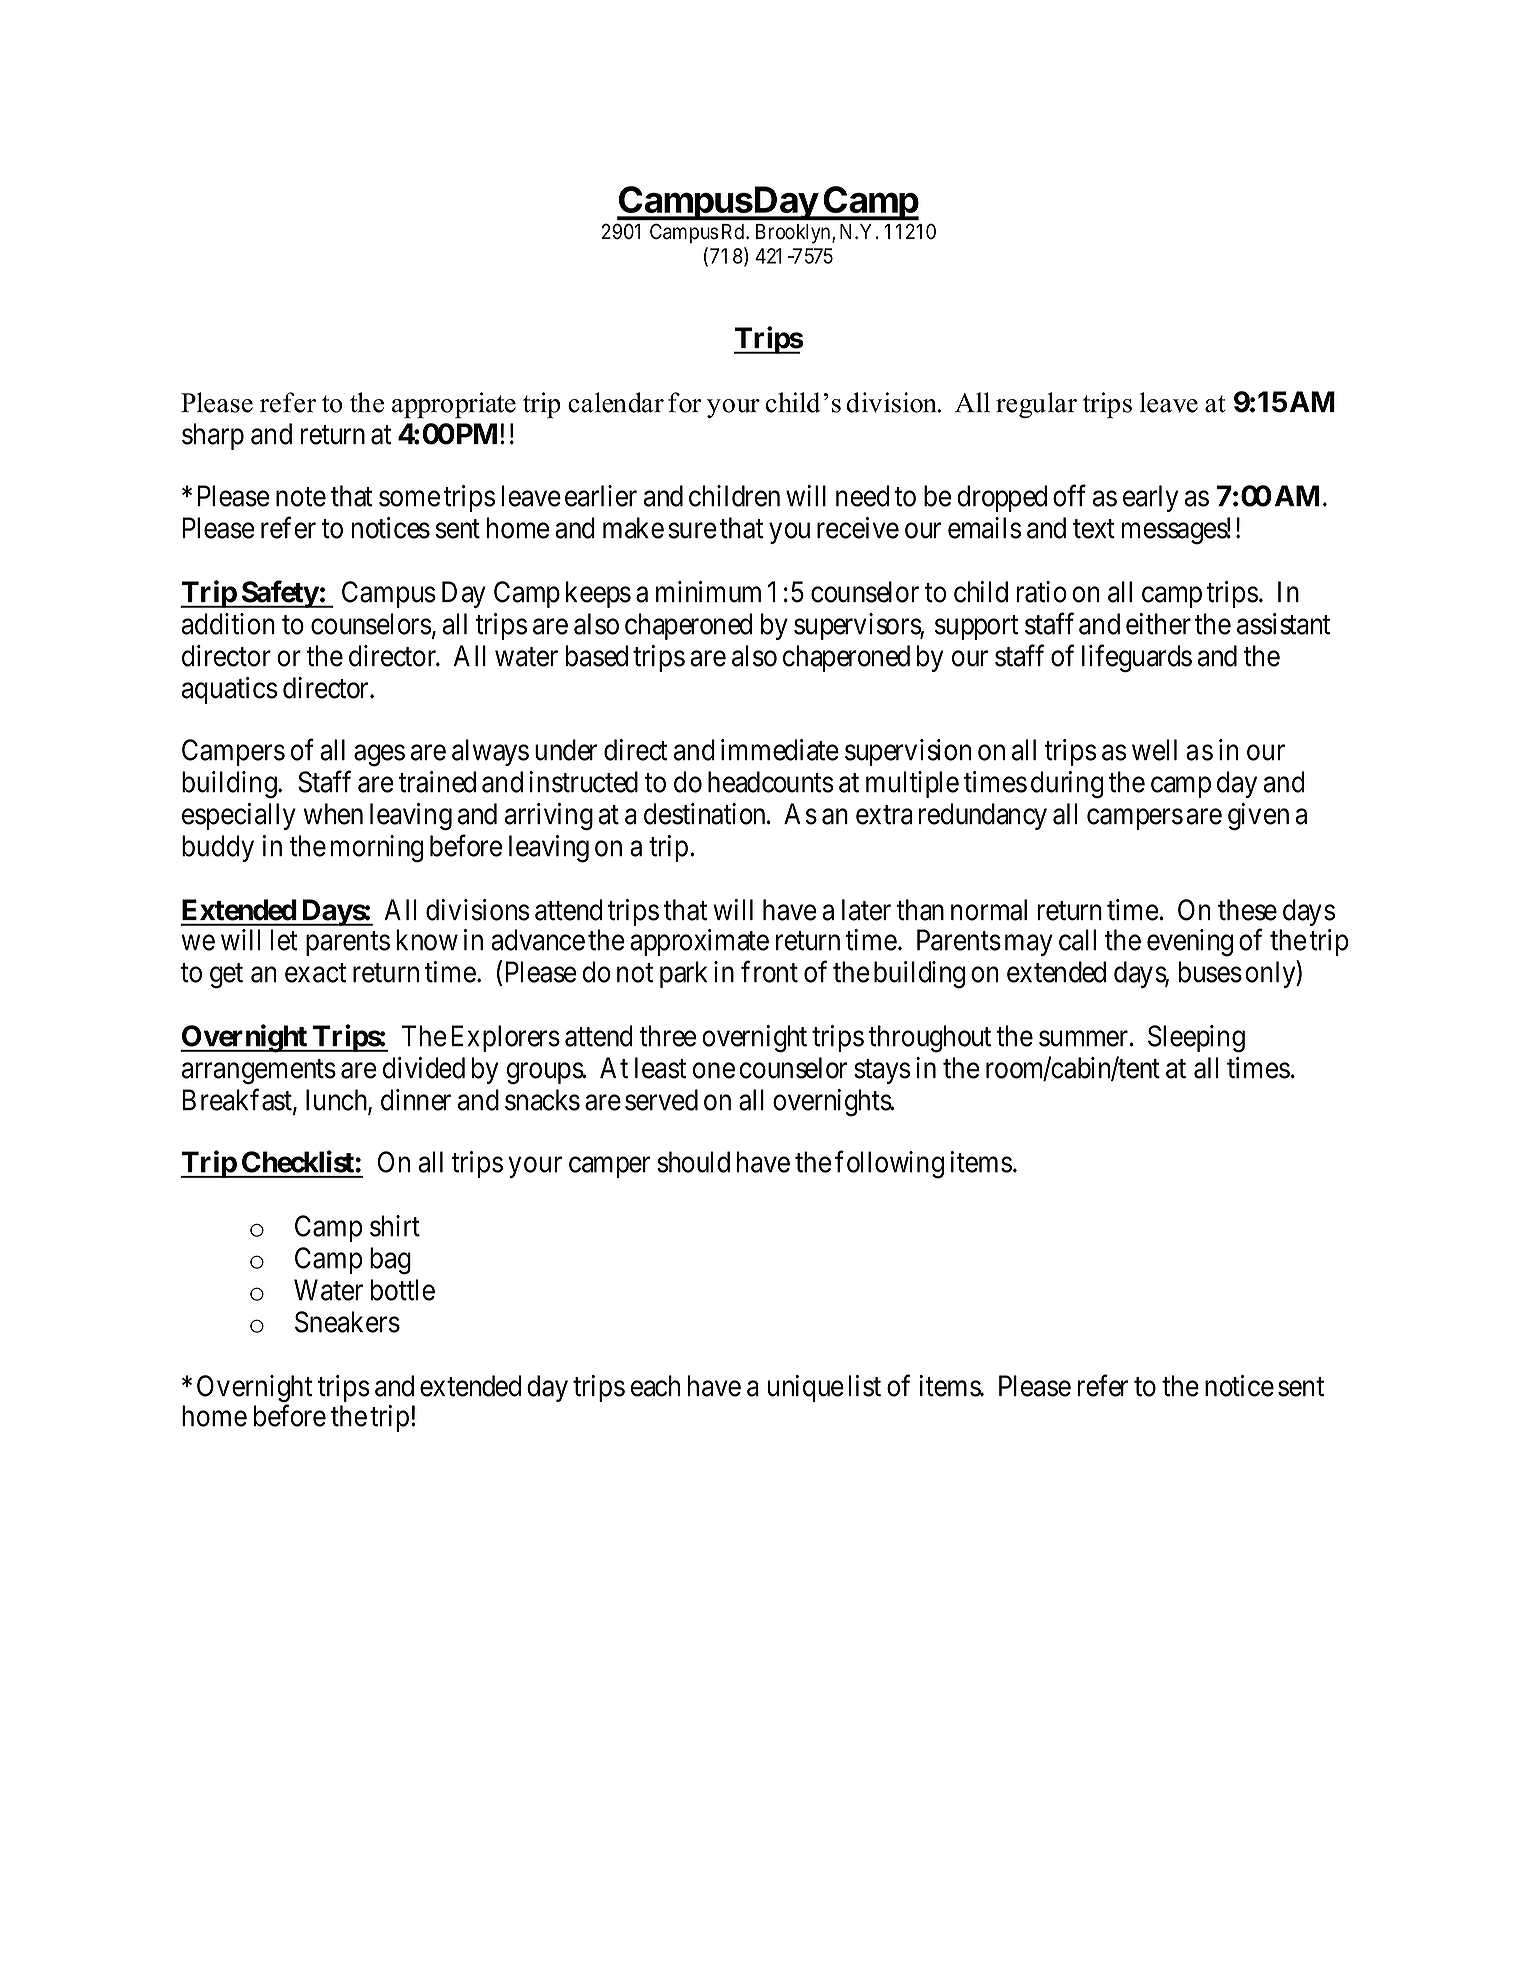 The image size is (1534, 1985). I want to click on regular, so click(1036, 405).
